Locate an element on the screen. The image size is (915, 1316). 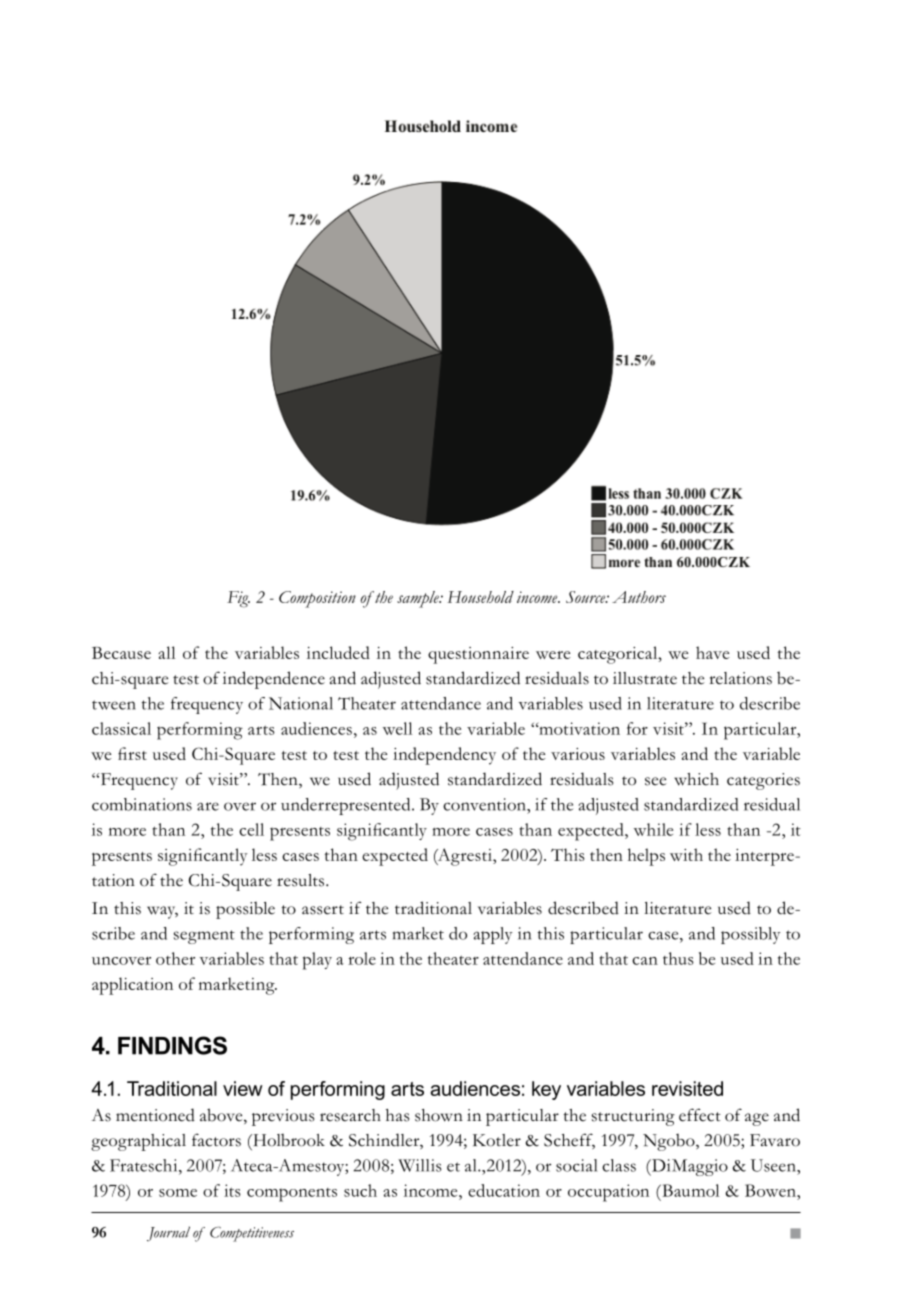
first is located at coordinates (132, 753).
